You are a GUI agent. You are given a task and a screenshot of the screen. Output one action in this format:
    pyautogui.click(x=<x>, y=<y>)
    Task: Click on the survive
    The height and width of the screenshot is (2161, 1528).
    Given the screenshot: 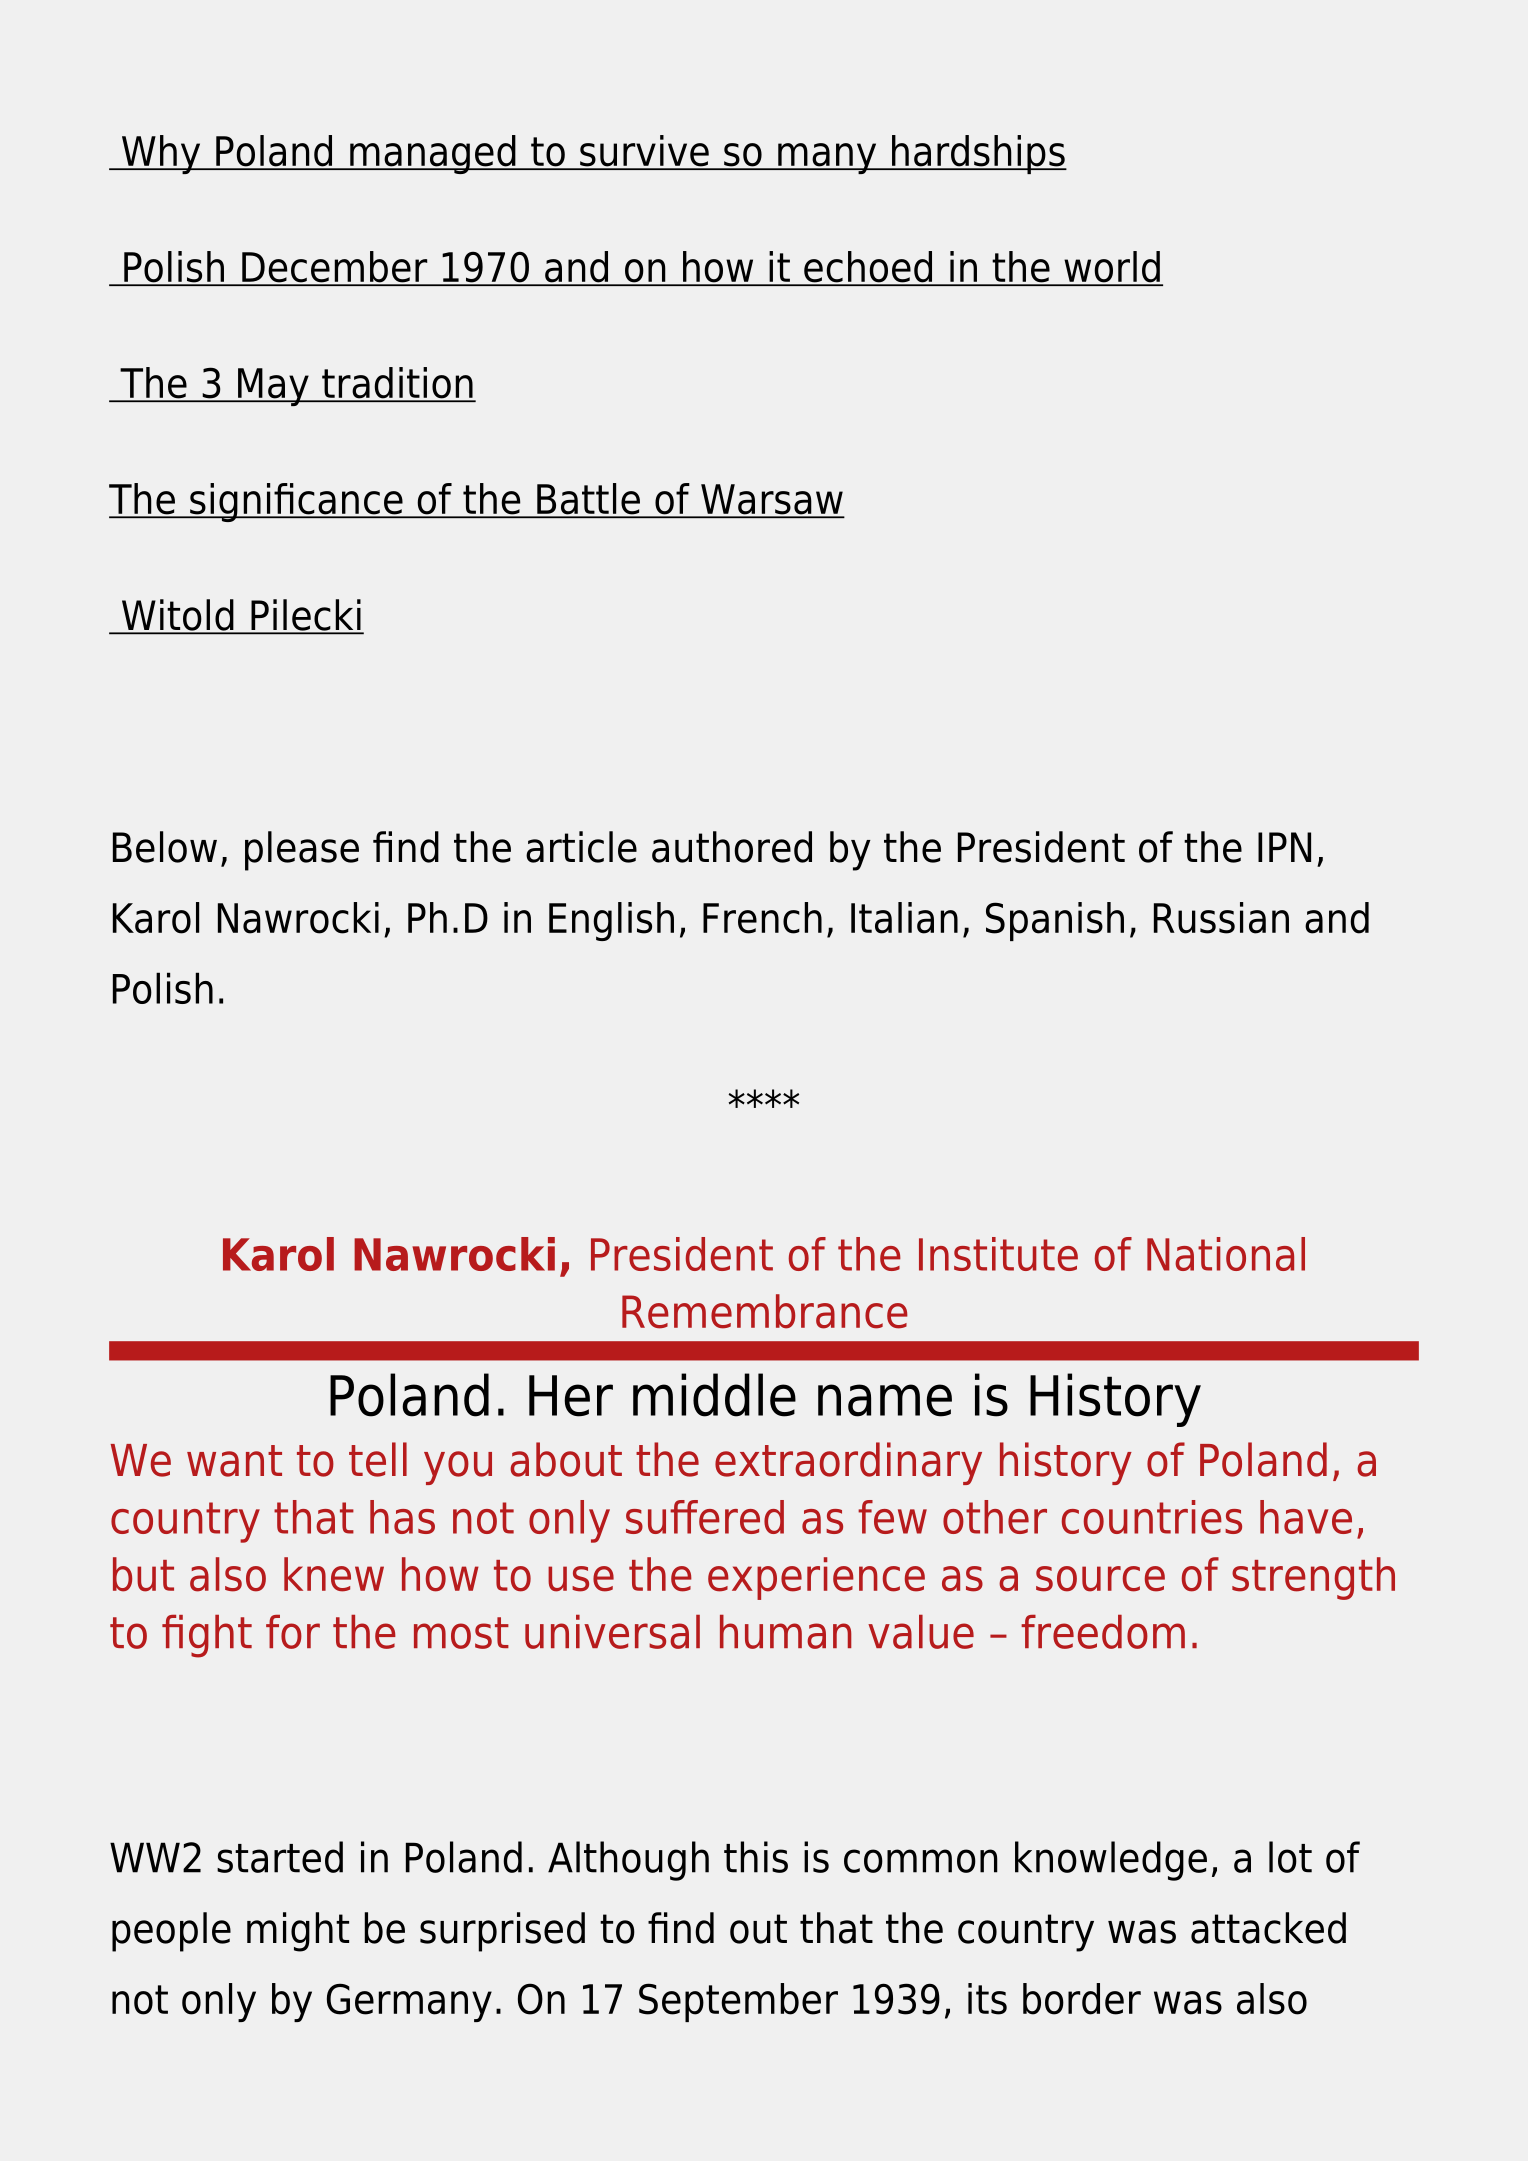 What is the action you would take?
    pyautogui.click(x=644, y=152)
